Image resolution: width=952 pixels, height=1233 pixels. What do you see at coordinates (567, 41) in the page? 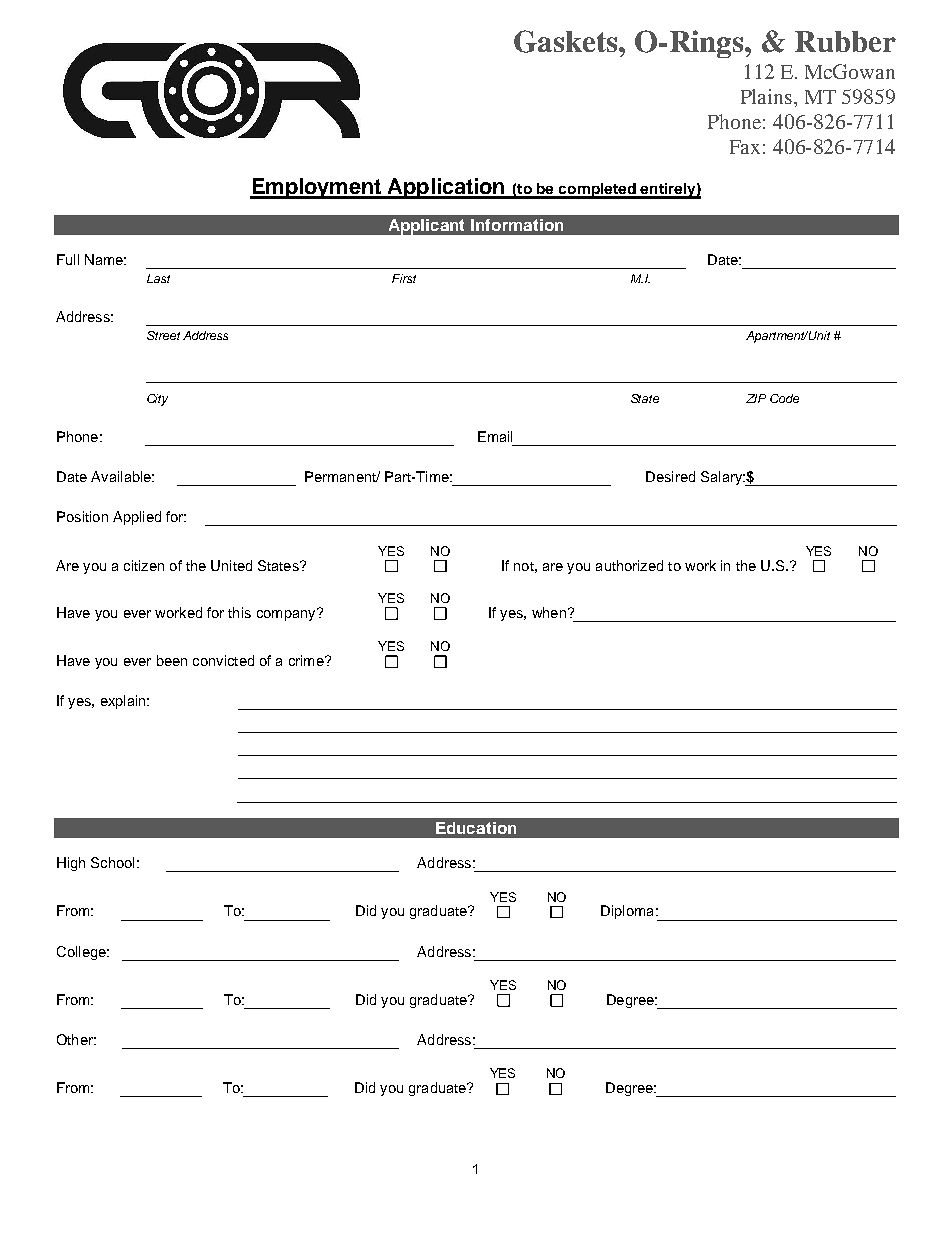
I see `Gaskets` at bounding box center [567, 41].
